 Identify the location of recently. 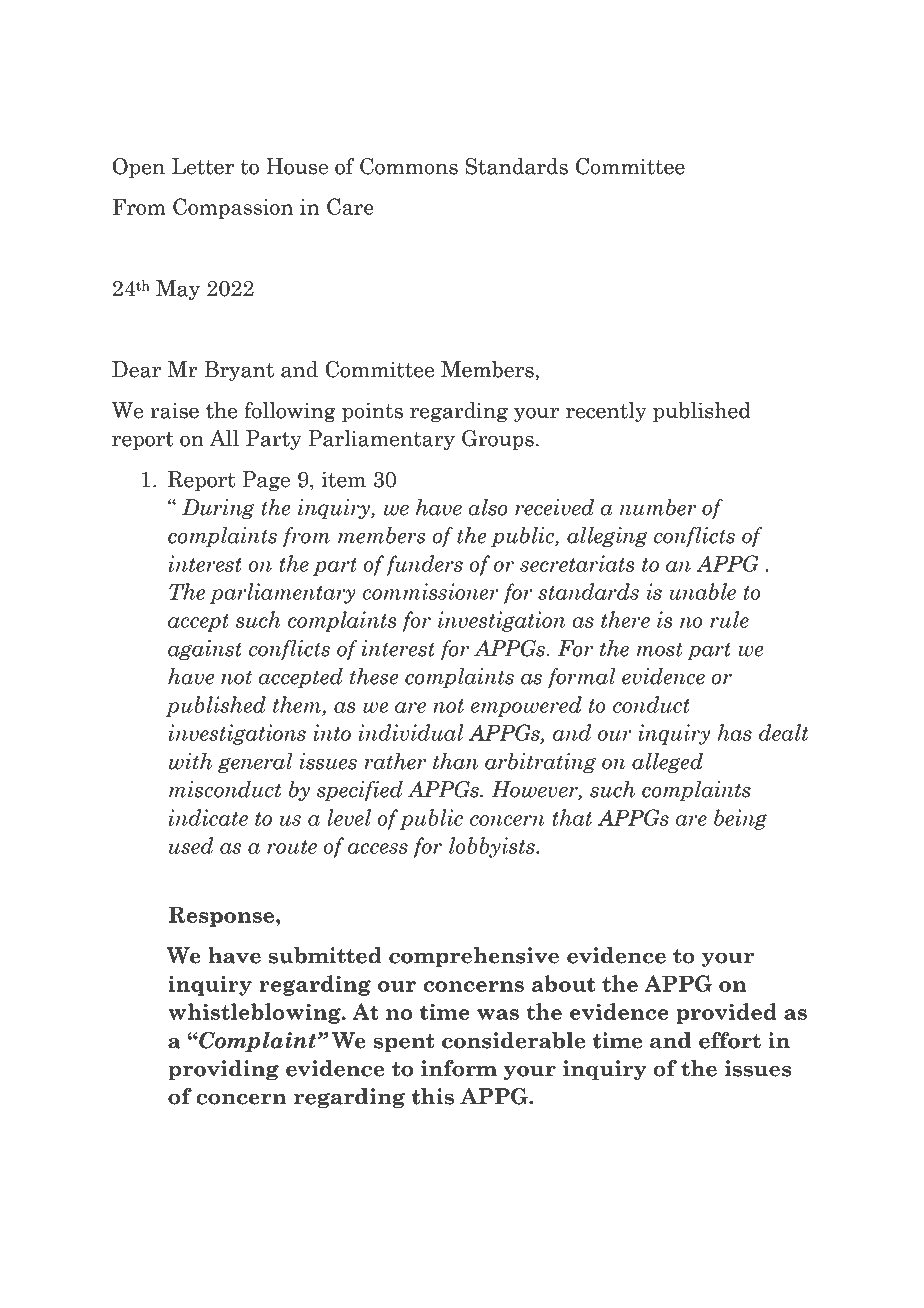
(606, 412).
